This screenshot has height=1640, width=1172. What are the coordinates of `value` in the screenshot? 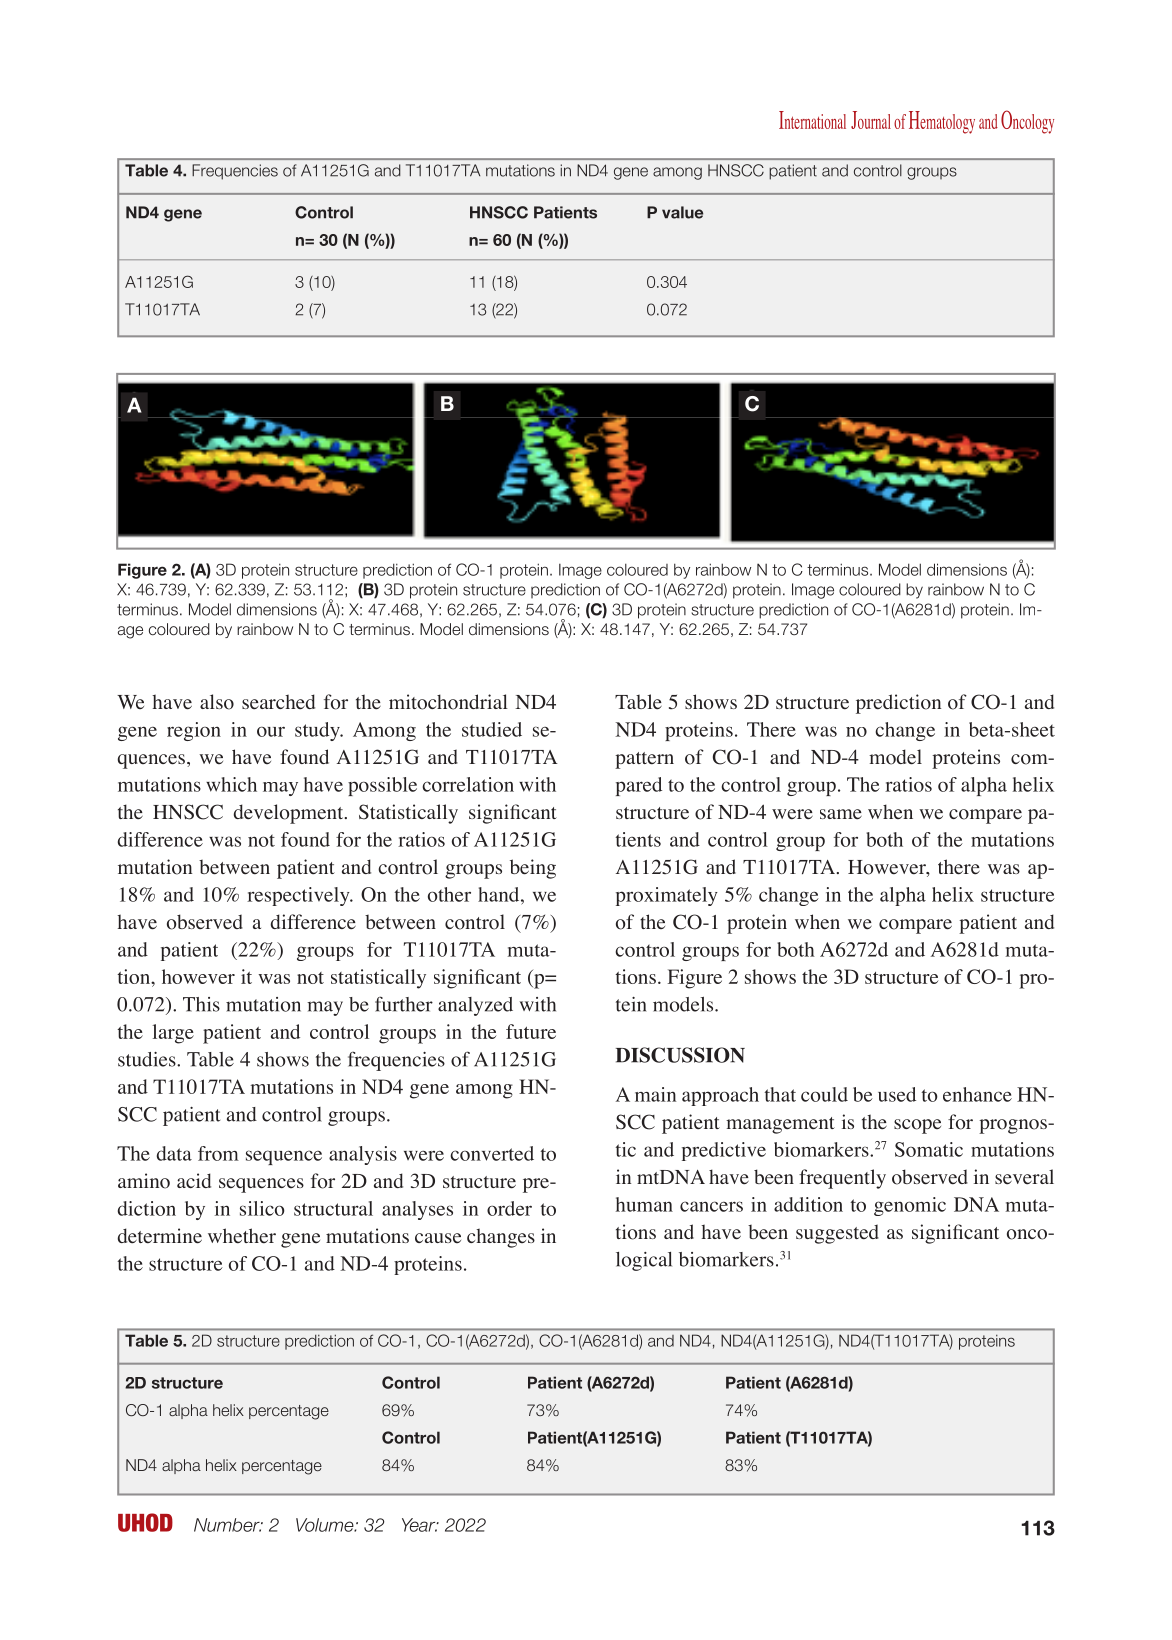 It's located at (682, 212).
